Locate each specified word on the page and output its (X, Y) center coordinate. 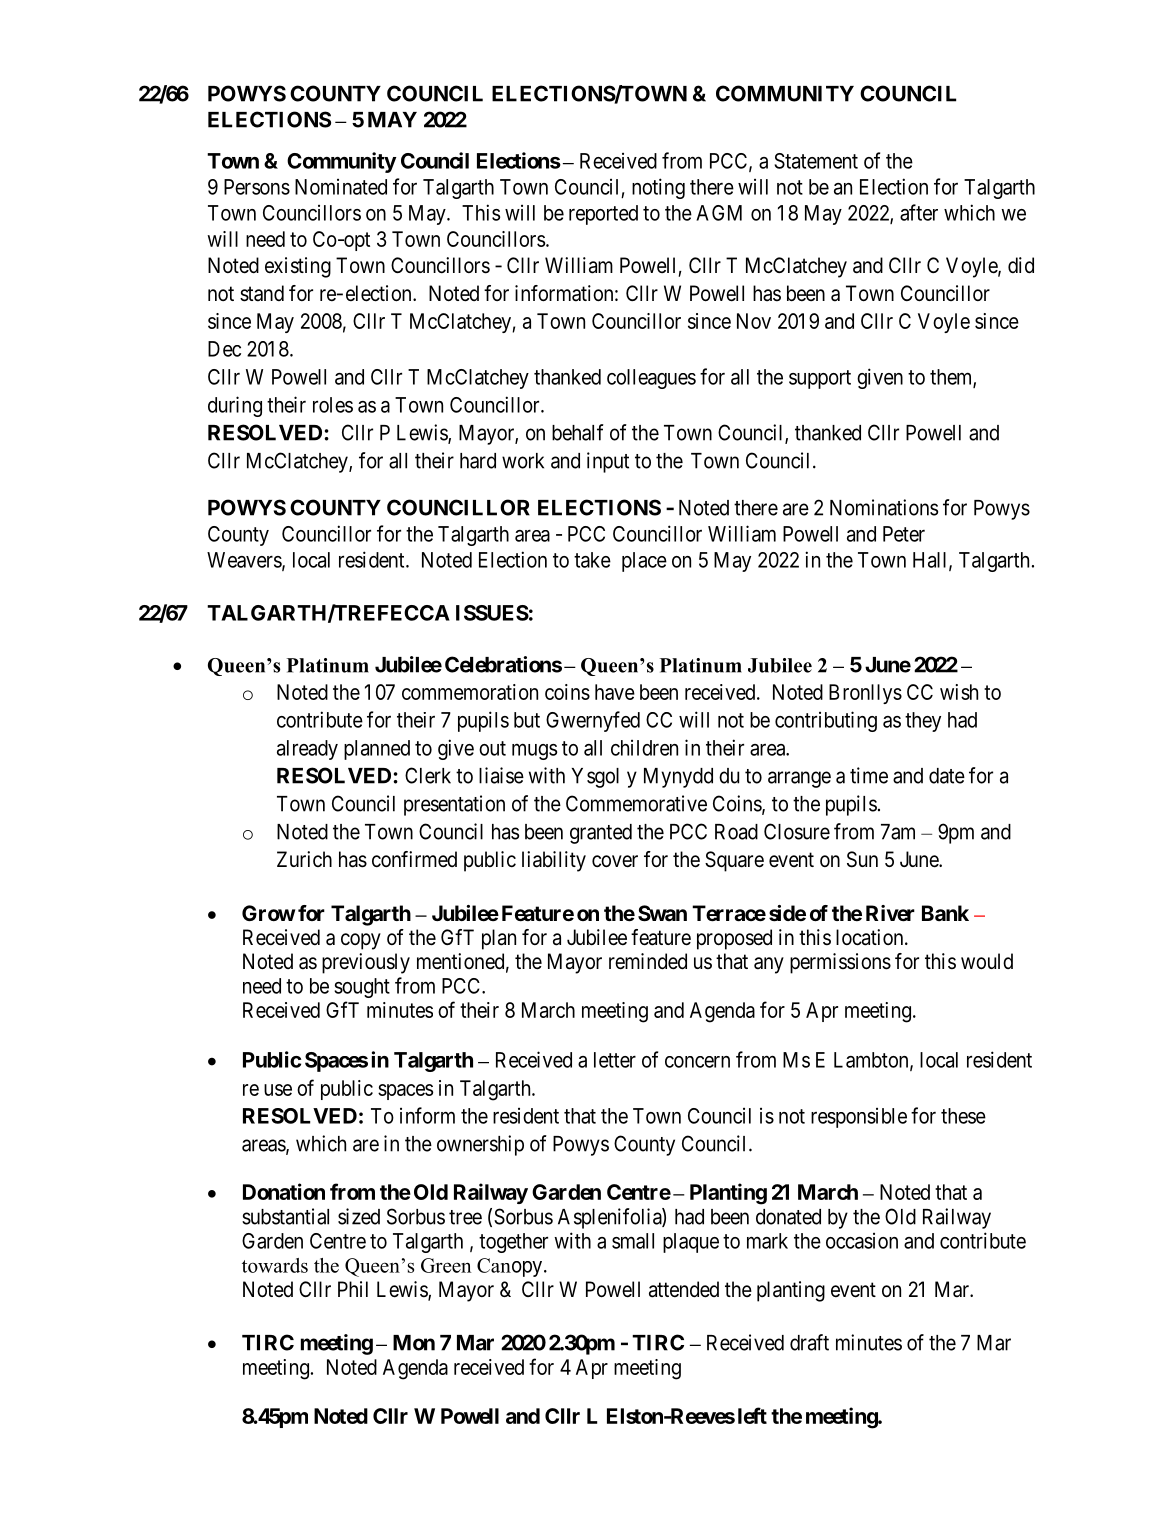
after (919, 212)
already (307, 750)
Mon (414, 1343)
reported (603, 215)
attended (684, 1289)
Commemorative (636, 803)
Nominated (341, 187)
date (947, 776)
